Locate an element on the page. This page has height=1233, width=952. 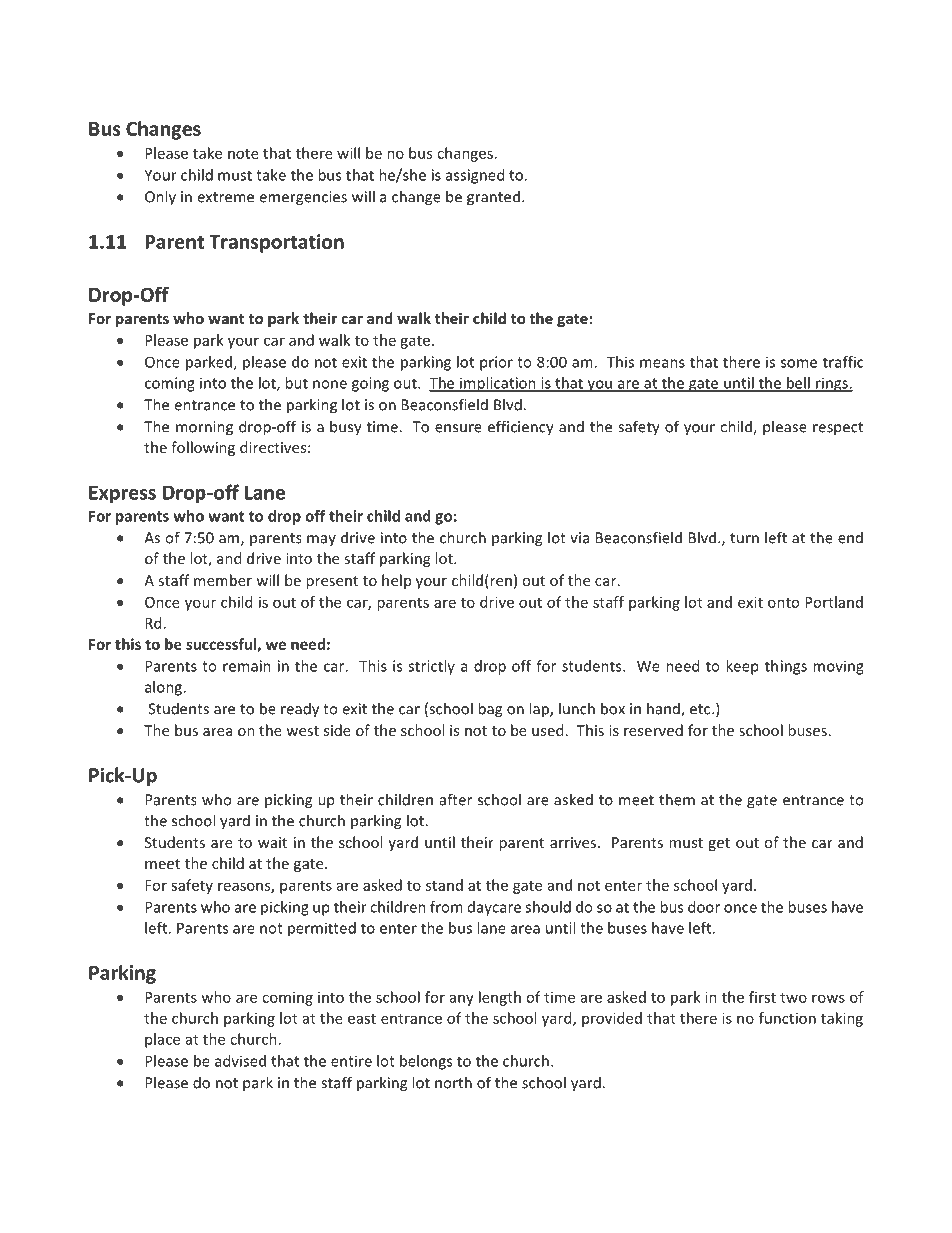
advised is located at coordinates (240, 1061).
